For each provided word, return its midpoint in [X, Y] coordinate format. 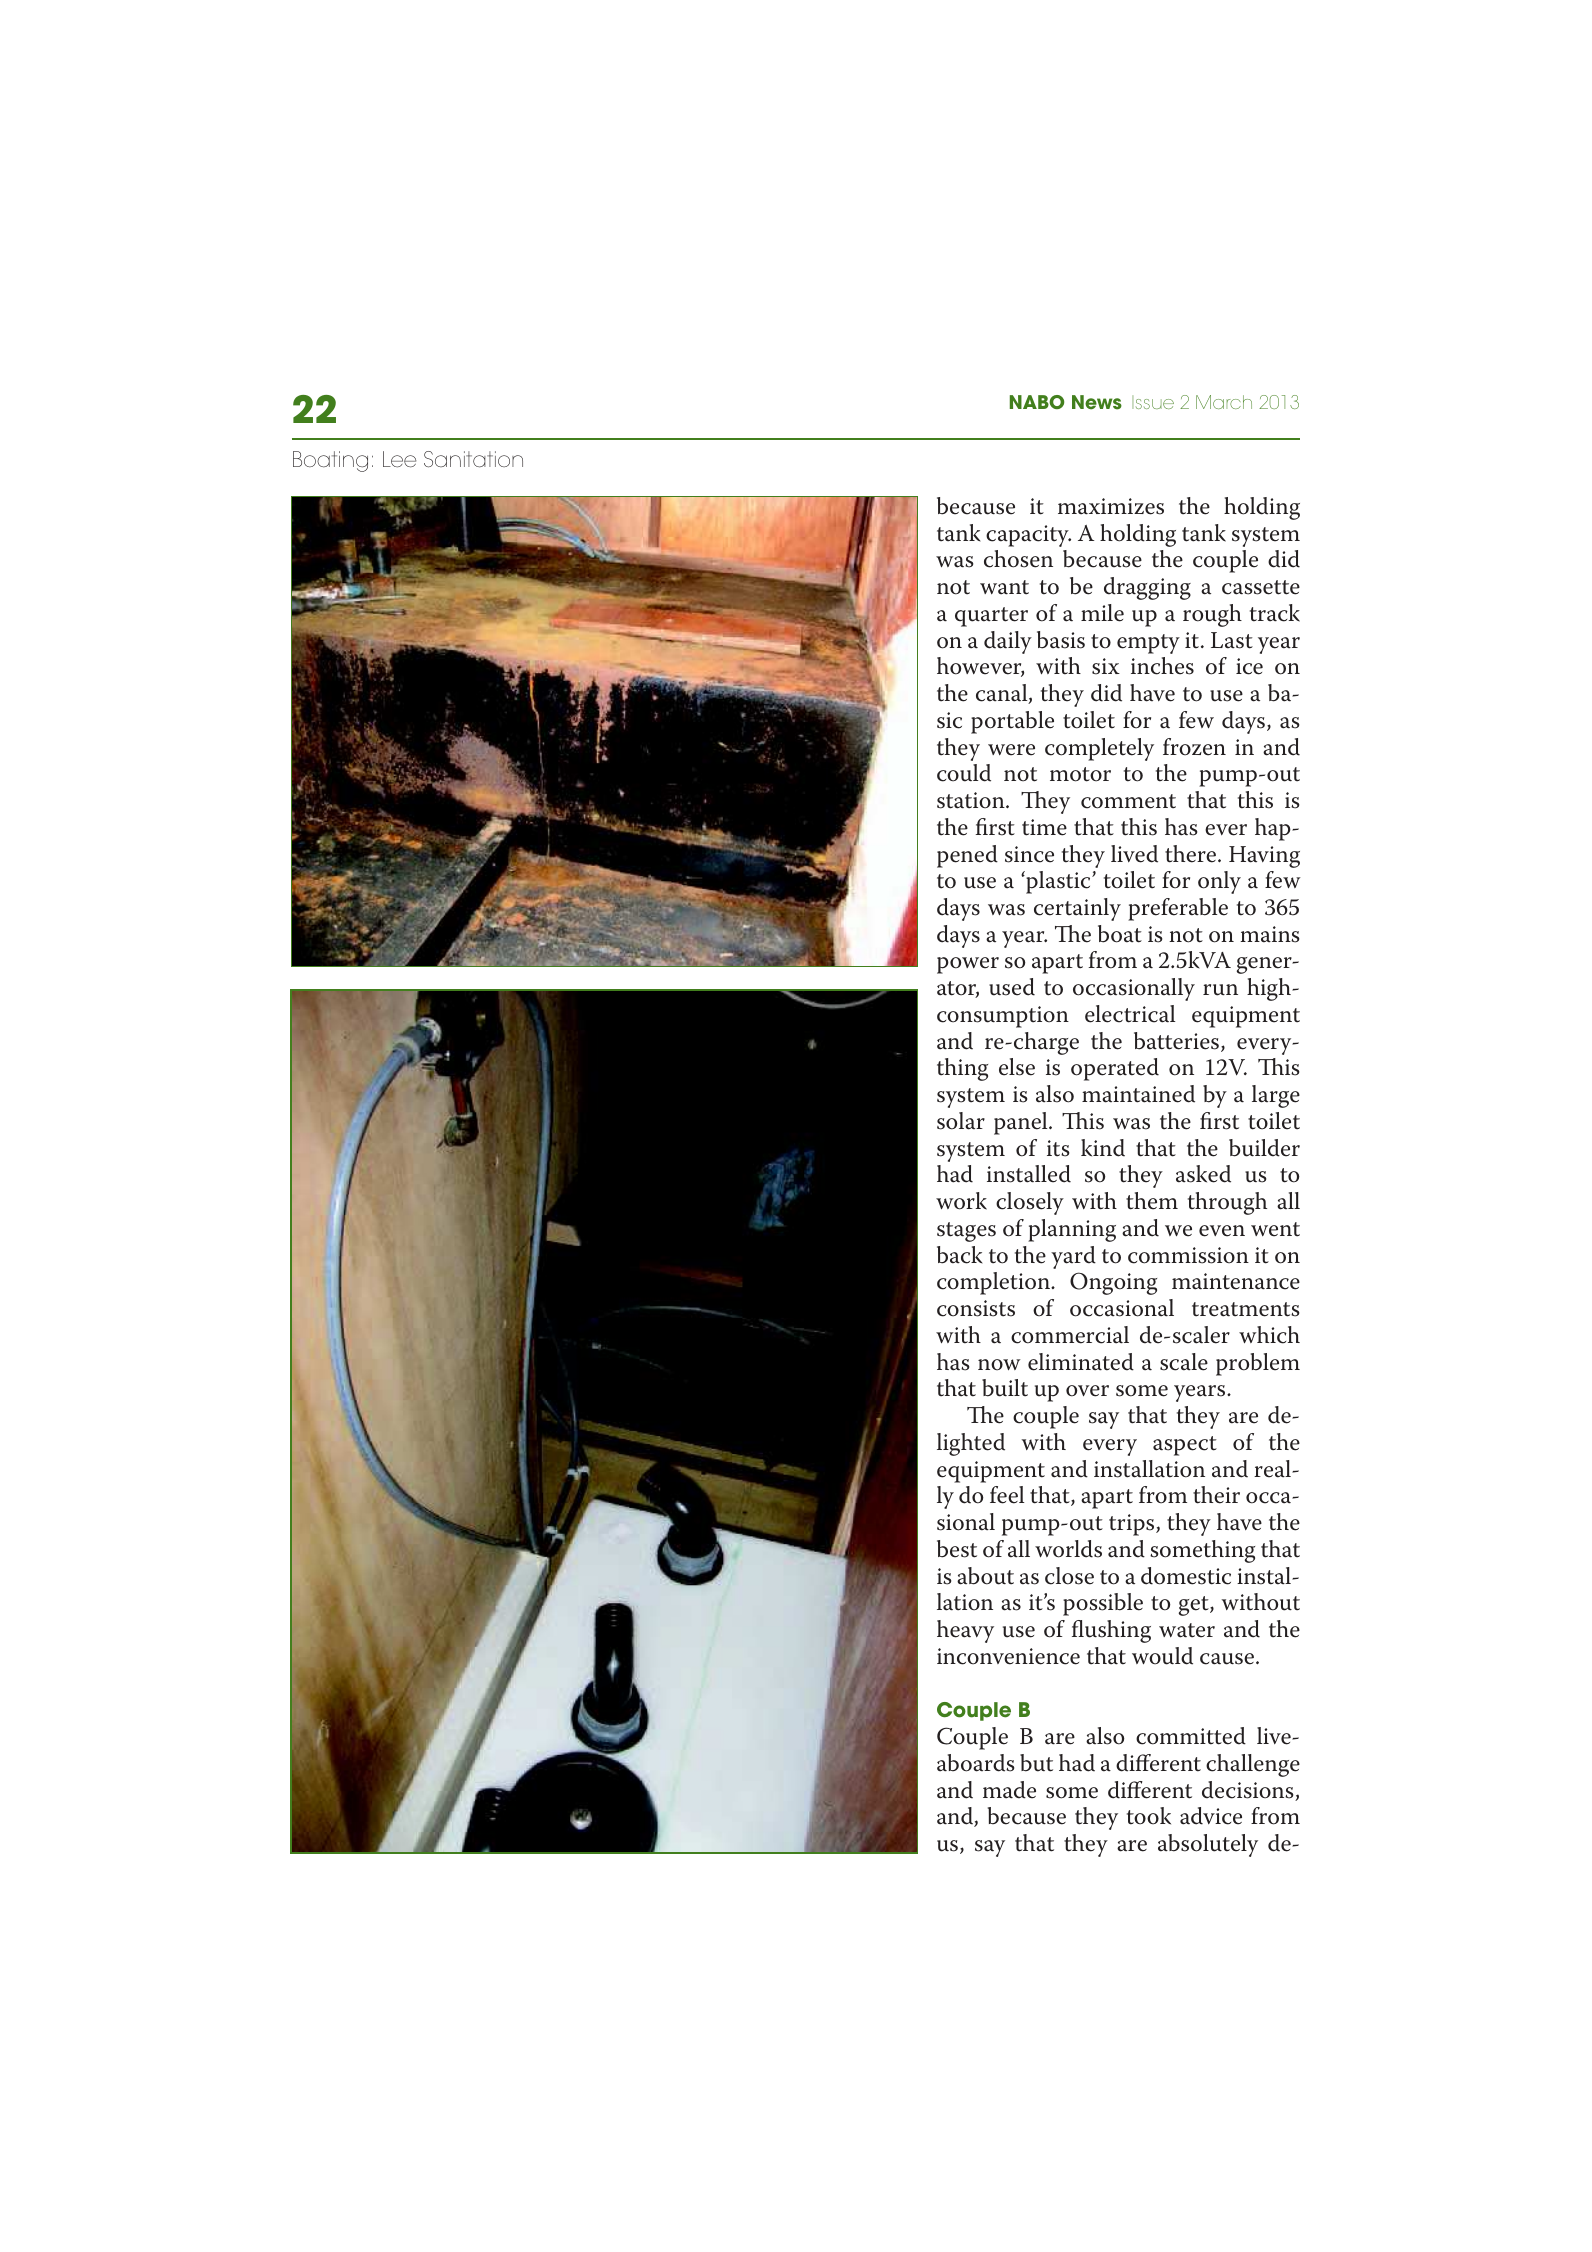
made [1009, 1790]
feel [1007, 1495]
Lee [399, 459]
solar [961, 1121]
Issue [1153, 402]
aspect [1185, 1446]
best [957, 1549]
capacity [1028, 536]
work [961, 1201]
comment [1128, 801]
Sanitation [473, 459]
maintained [1138, 1094]
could [964, 773]
